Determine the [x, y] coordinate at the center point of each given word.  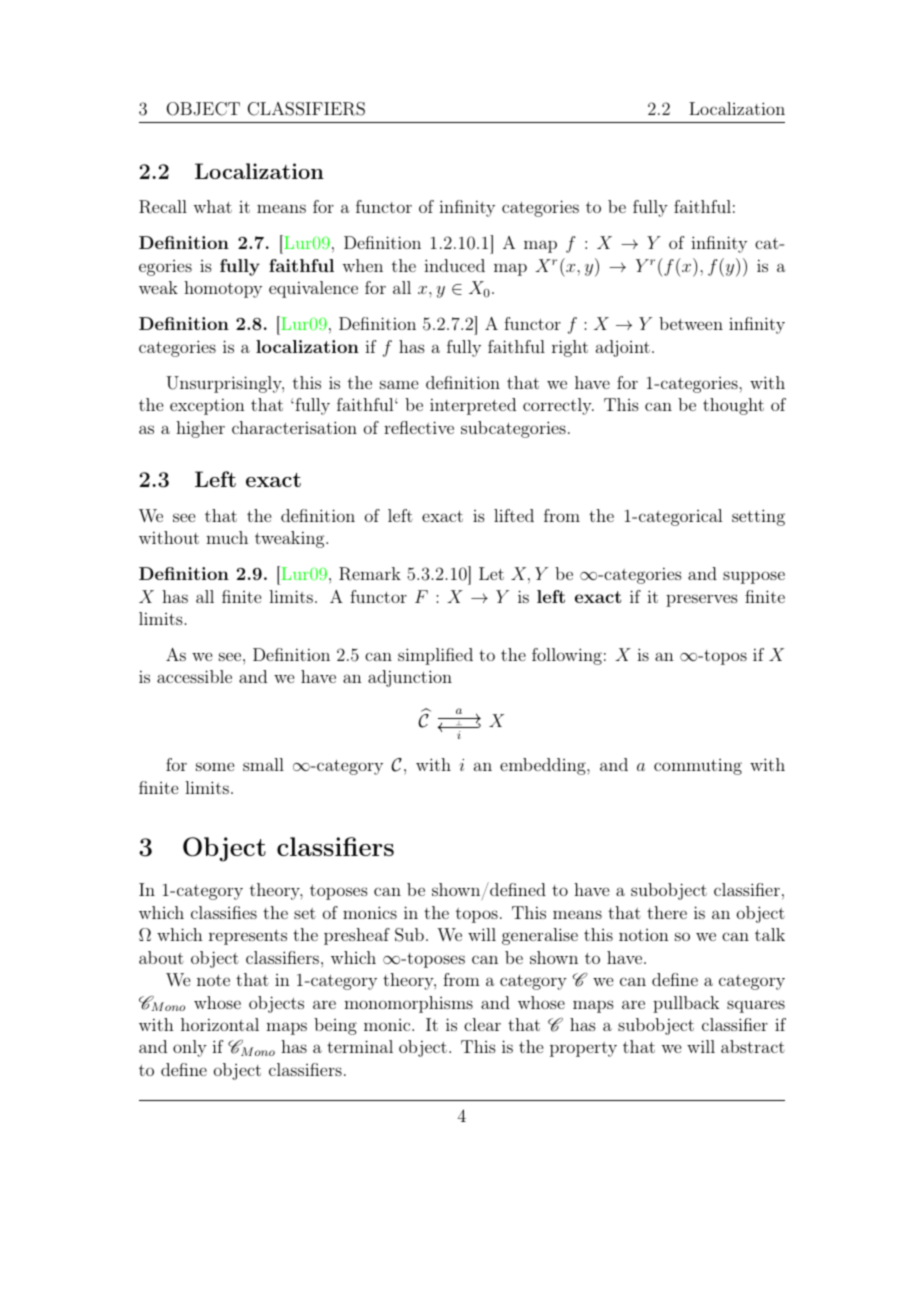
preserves [702, 600]
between [691, 323]
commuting [698, 767]
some [215, 766]
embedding [544, 766]
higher [200, 429]
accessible [194, 676]
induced [454, 265]
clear [482, 1024]
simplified [435, 656]
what [212, 206]
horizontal [220, 1024]
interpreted [473, 406]
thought [733, 406]
